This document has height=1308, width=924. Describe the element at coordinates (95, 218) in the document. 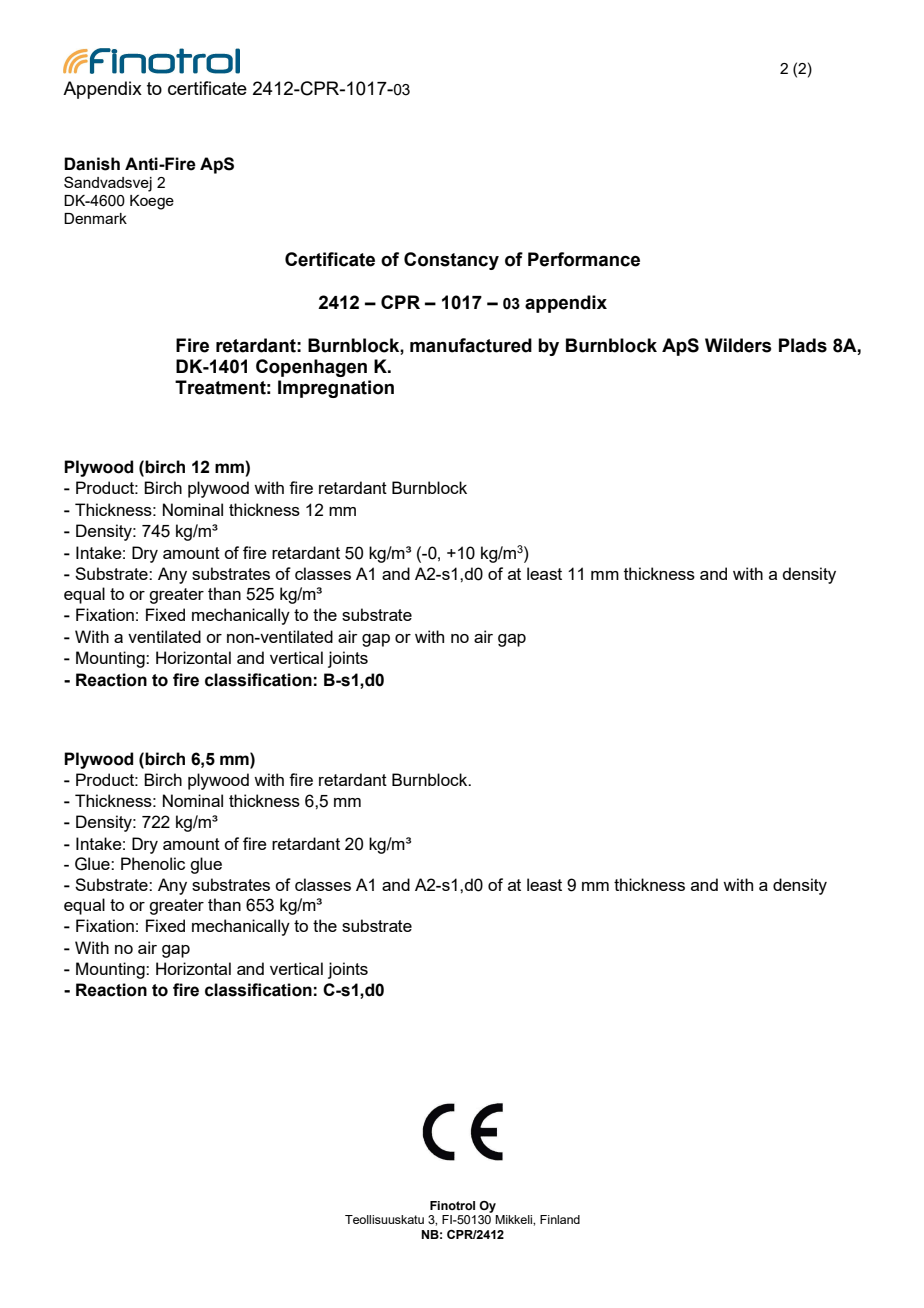

I see `Denmark` at that location.
